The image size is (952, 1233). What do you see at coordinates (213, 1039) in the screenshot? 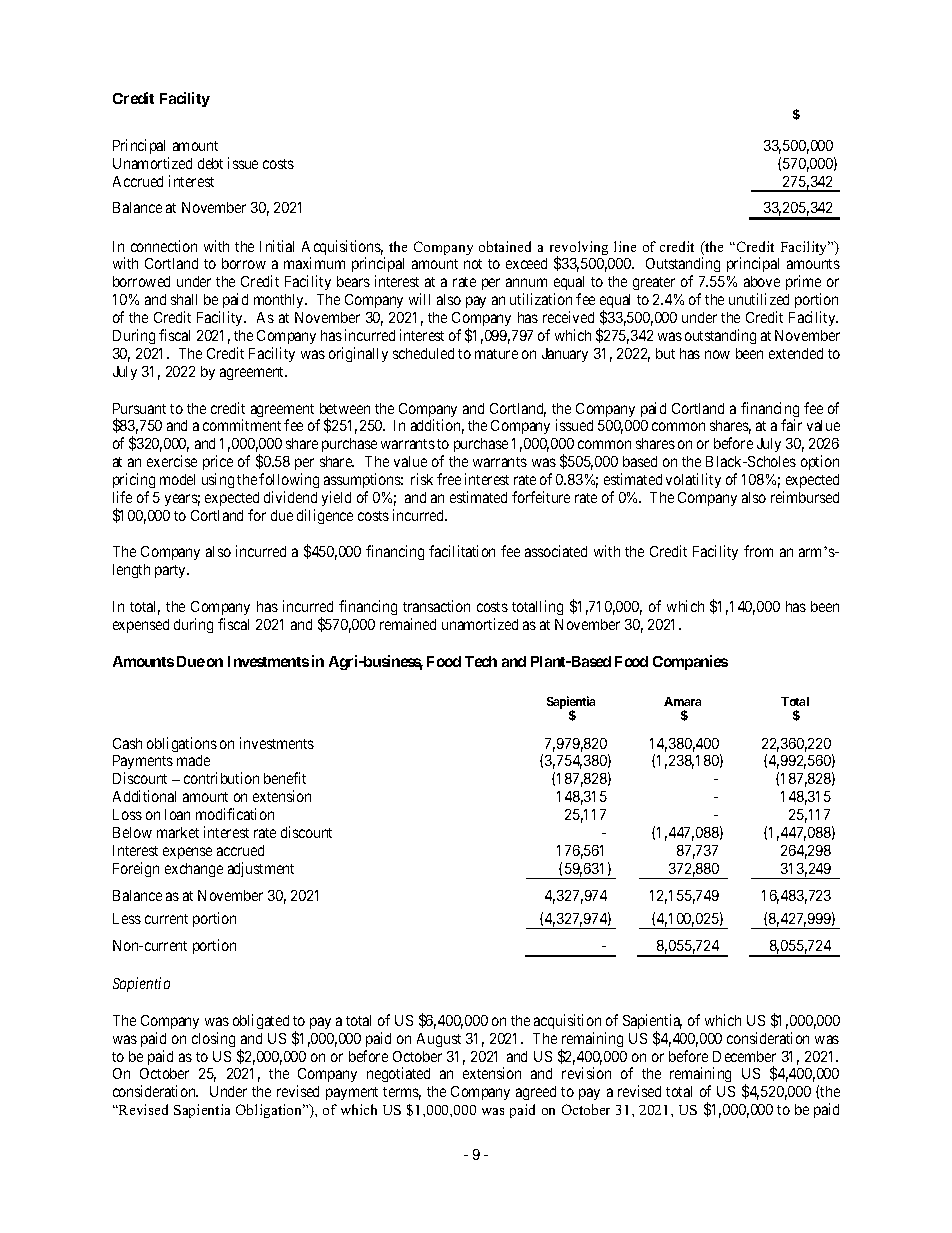
I see `closing` at bounding box center [213, 1039].
